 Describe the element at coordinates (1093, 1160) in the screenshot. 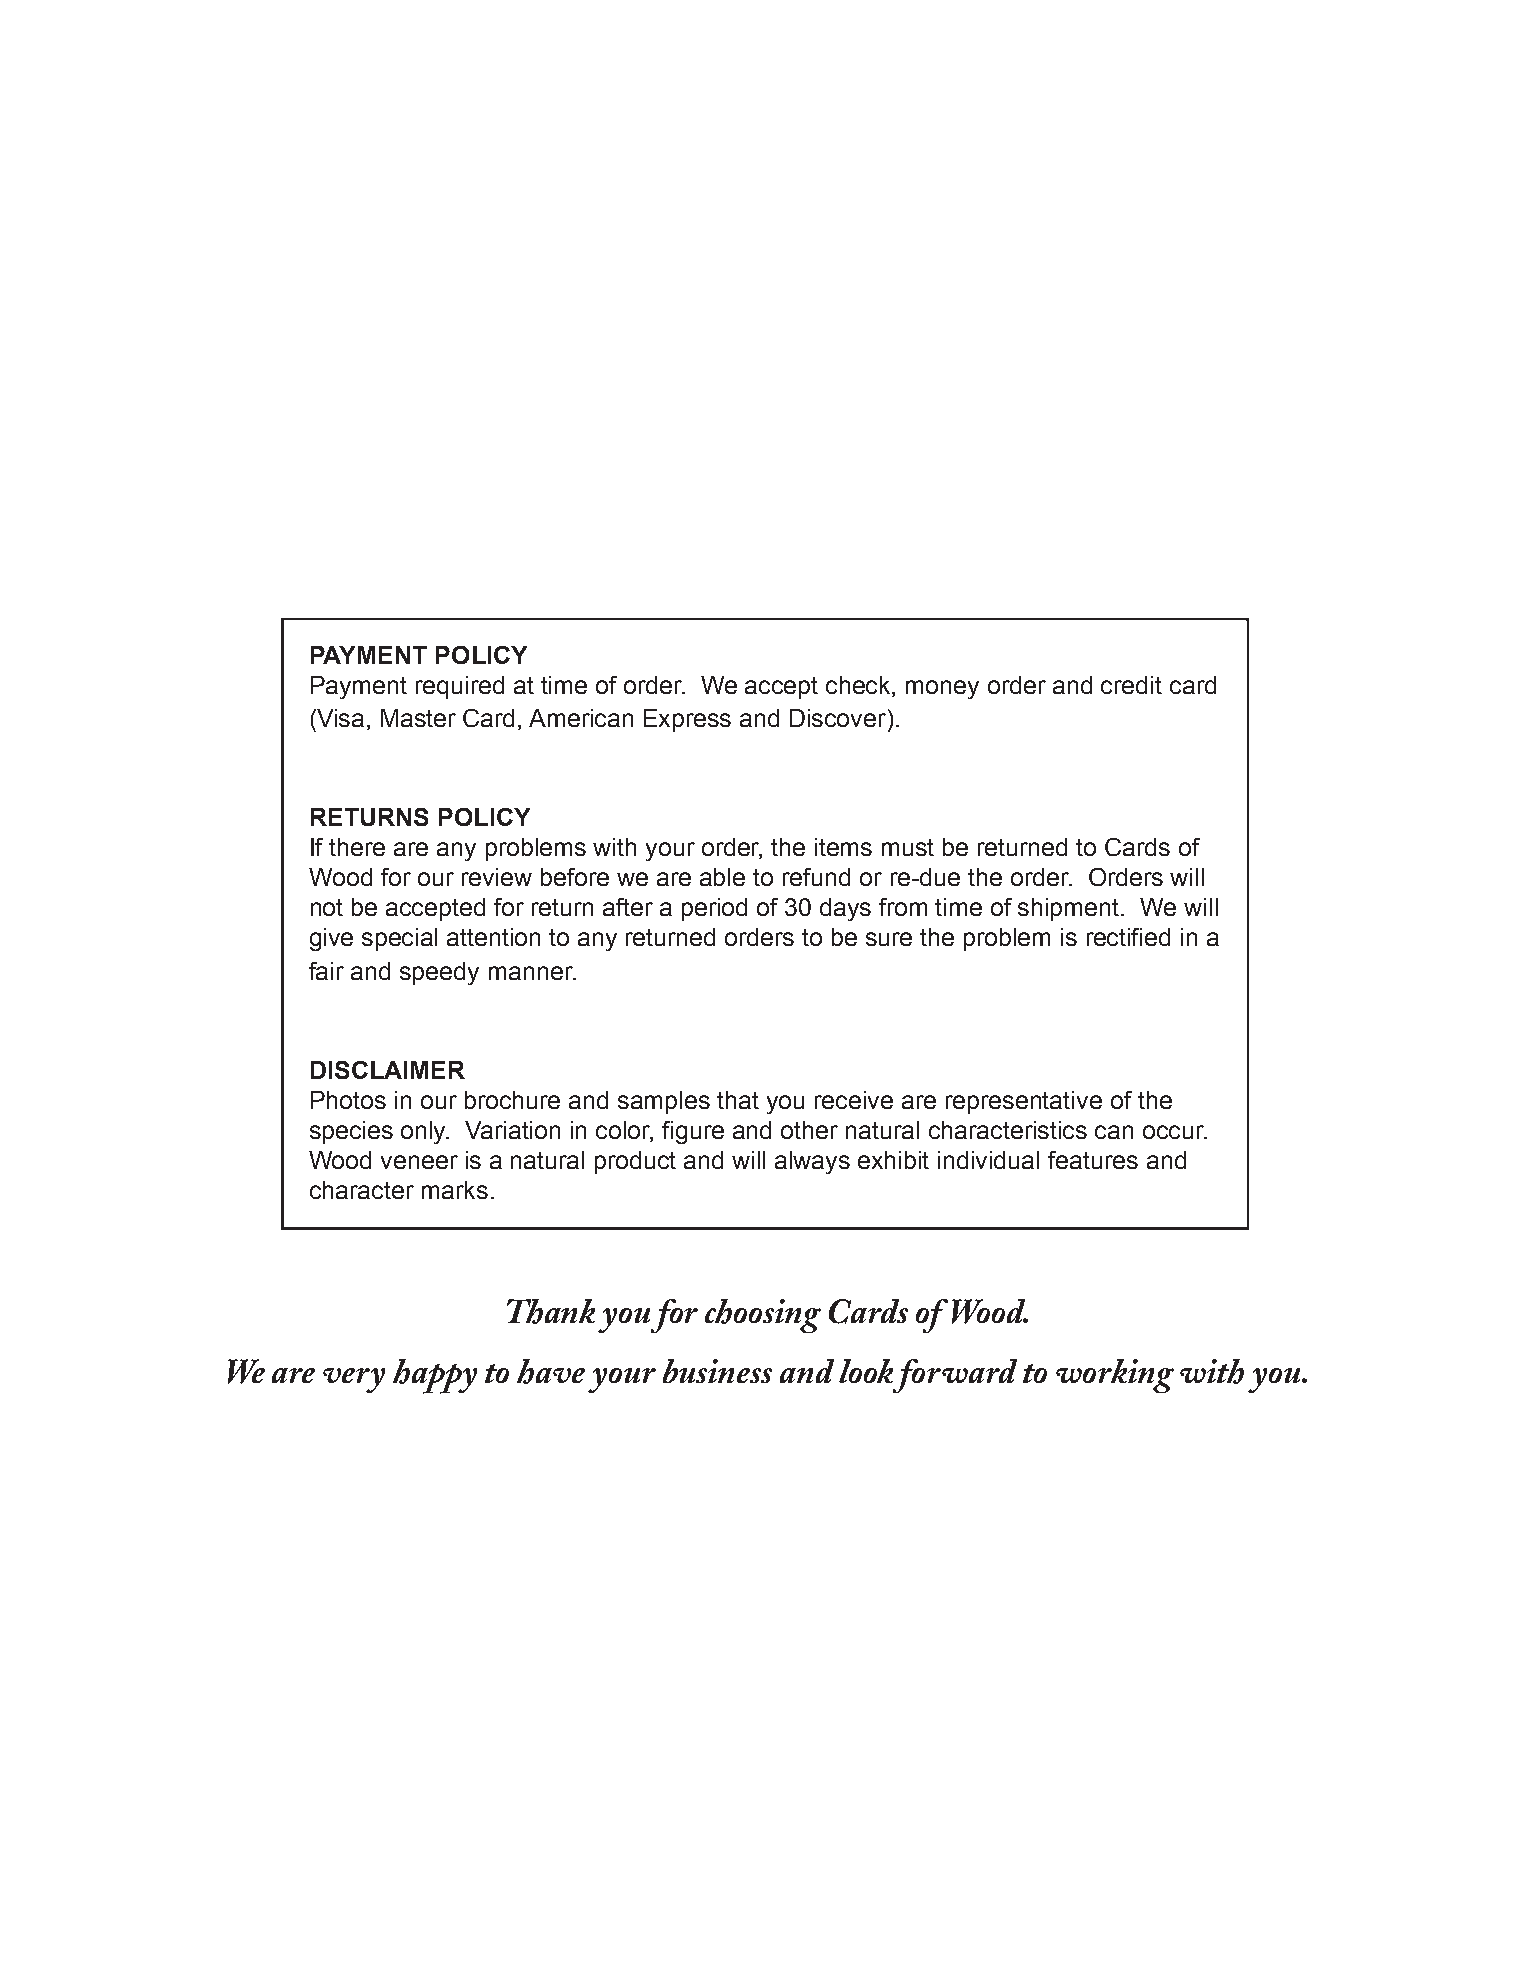

I see `features` at that location.
